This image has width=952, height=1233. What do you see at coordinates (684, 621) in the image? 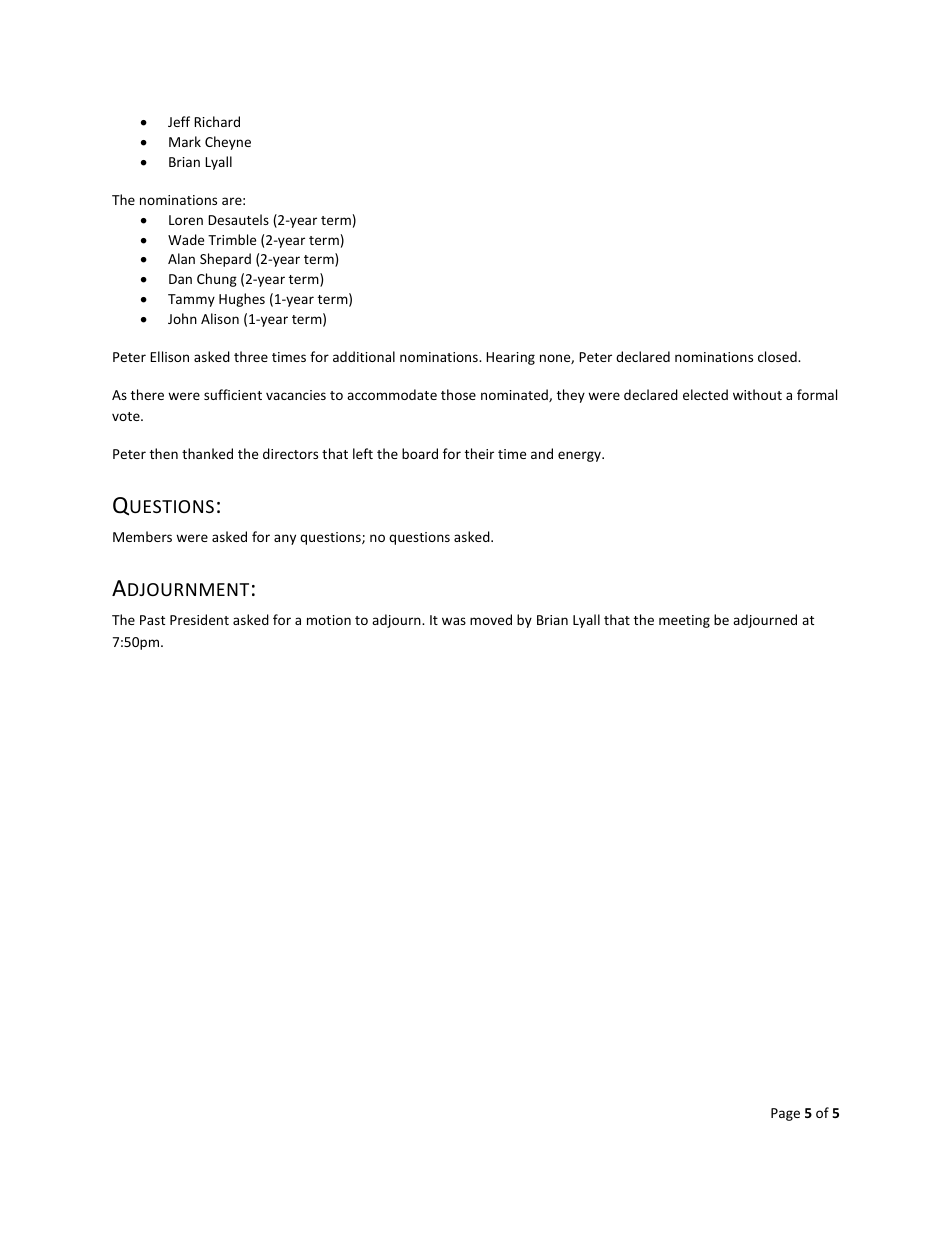
I see `meeting` at bounding box center [684, 621].
